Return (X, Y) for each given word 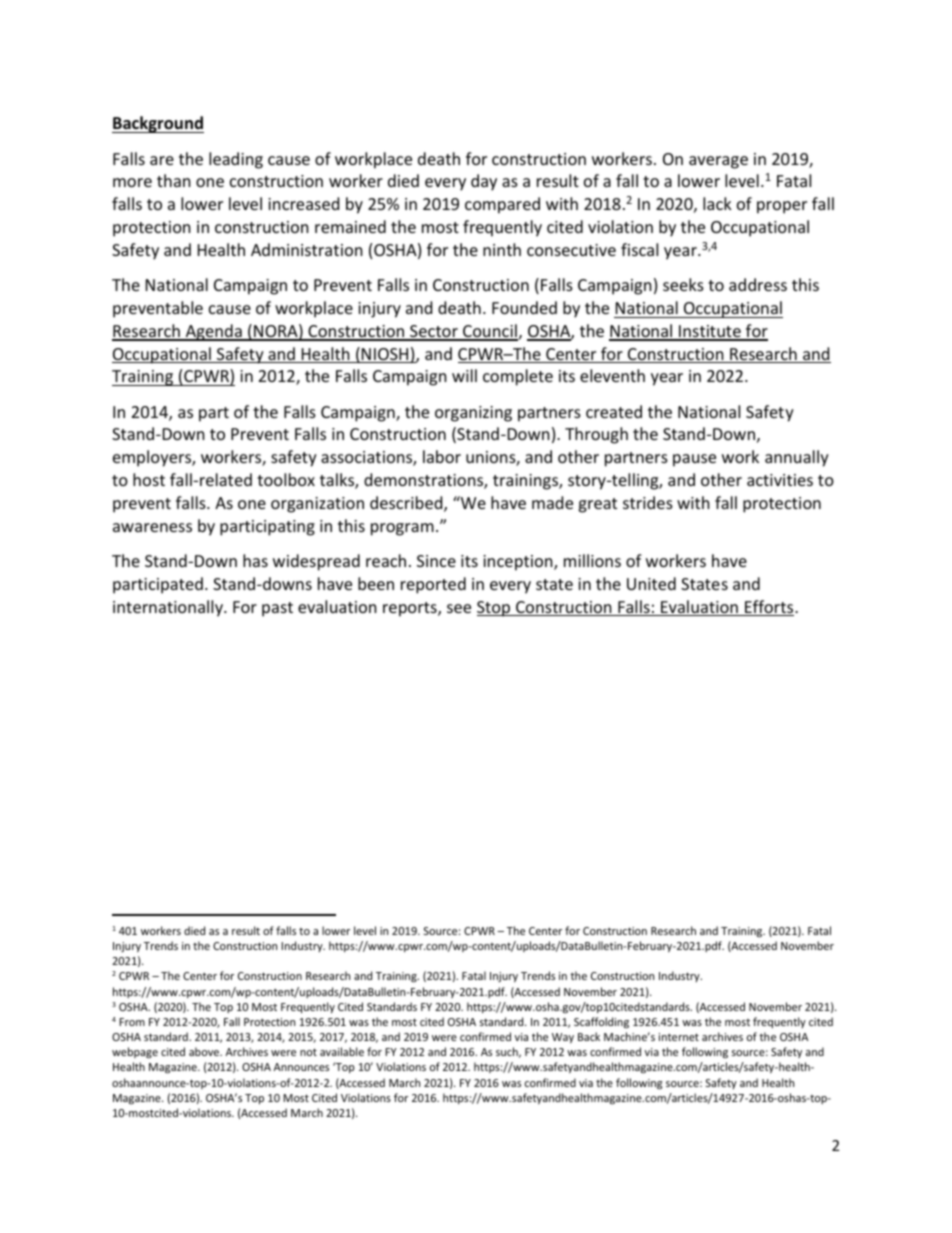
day (484, 182)
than (174, 180)
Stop (495, 609)
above (205, 1051)
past (277, 609)
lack (717, 203)
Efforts (769, 608)
